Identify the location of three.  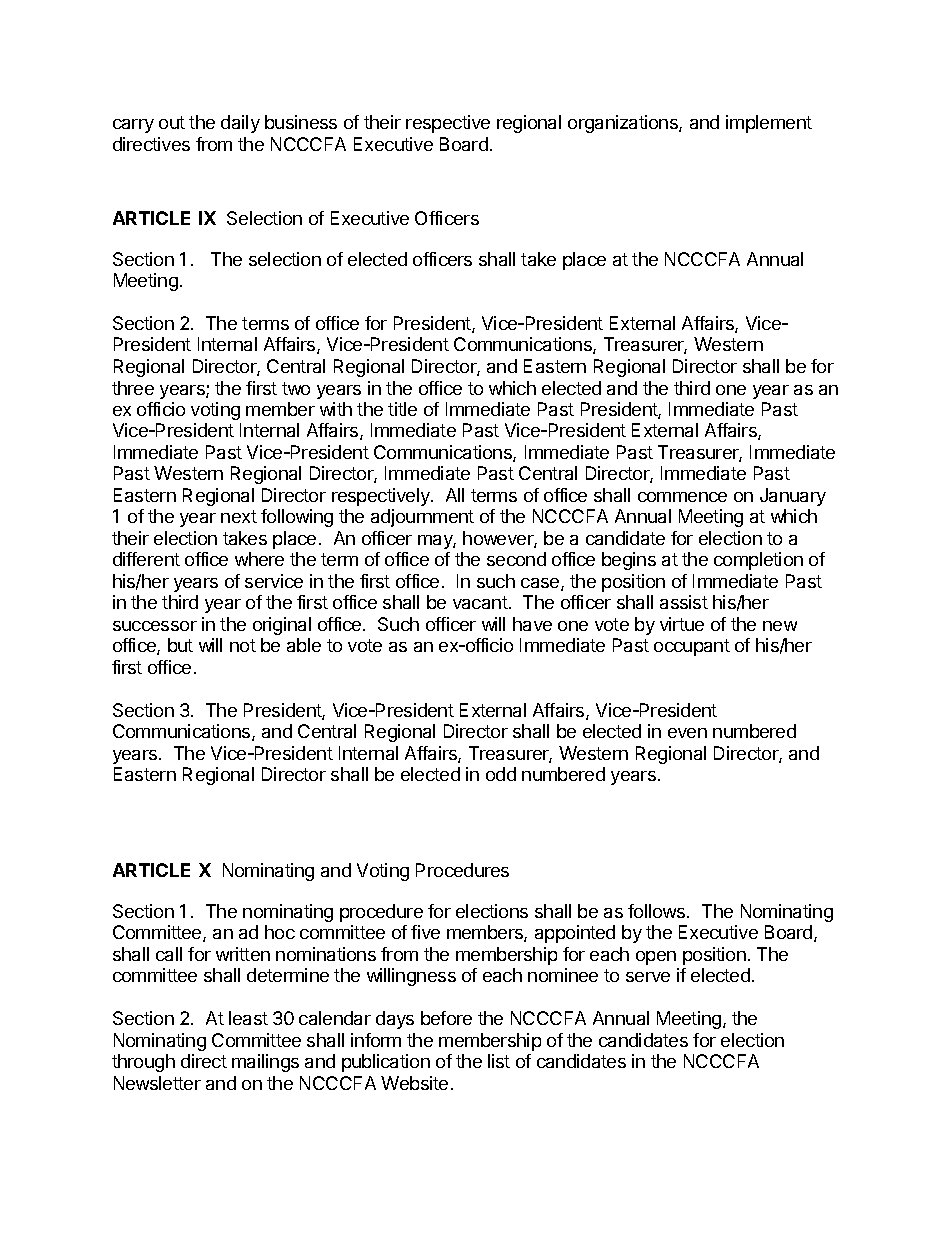
(133, 388).
